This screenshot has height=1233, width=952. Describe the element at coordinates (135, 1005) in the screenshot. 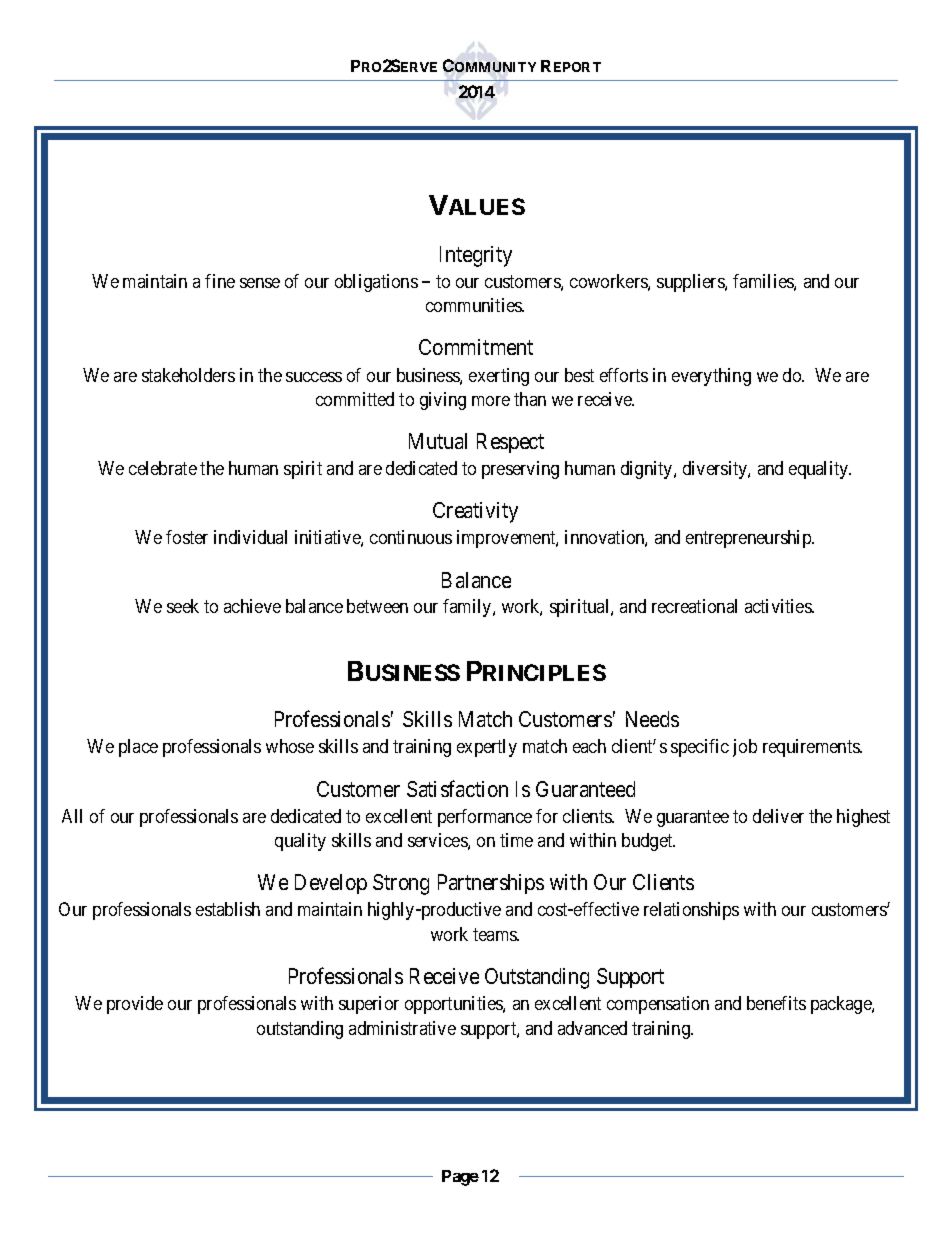

I see `provide` at that location.
